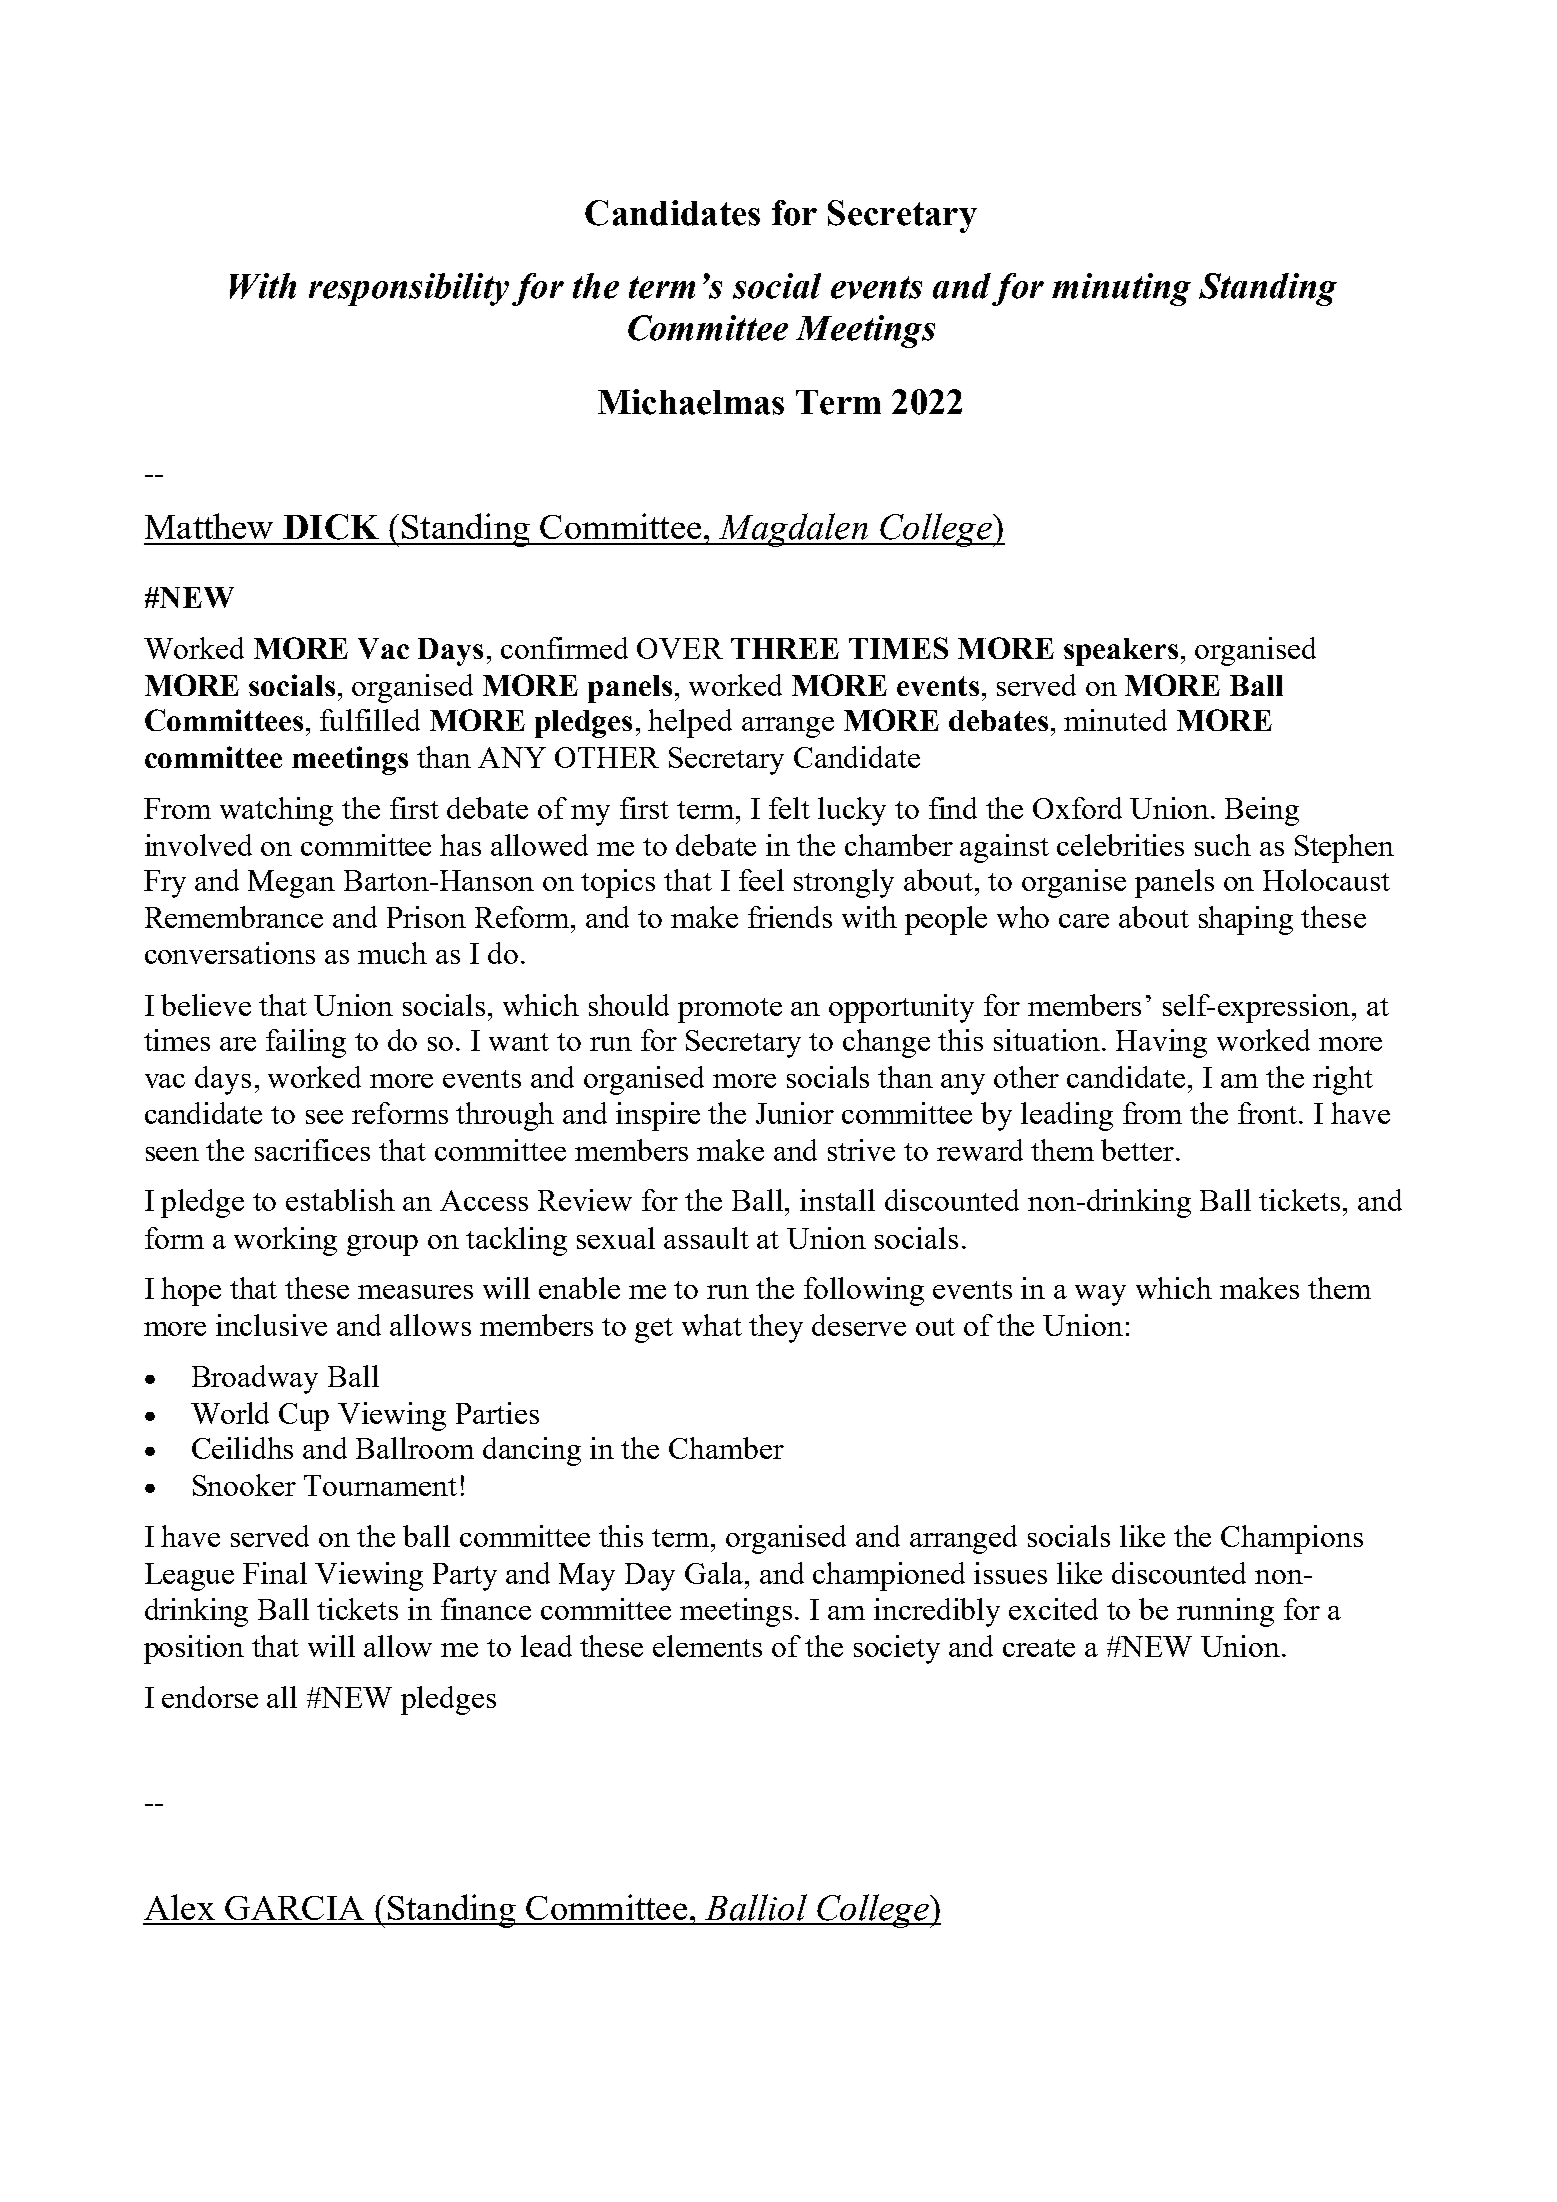 Image resolution: width=1557 pixels, height=2202 pixels. Describe the element at coordinates (707, 1646) in the image. I see `elements` at that location.
